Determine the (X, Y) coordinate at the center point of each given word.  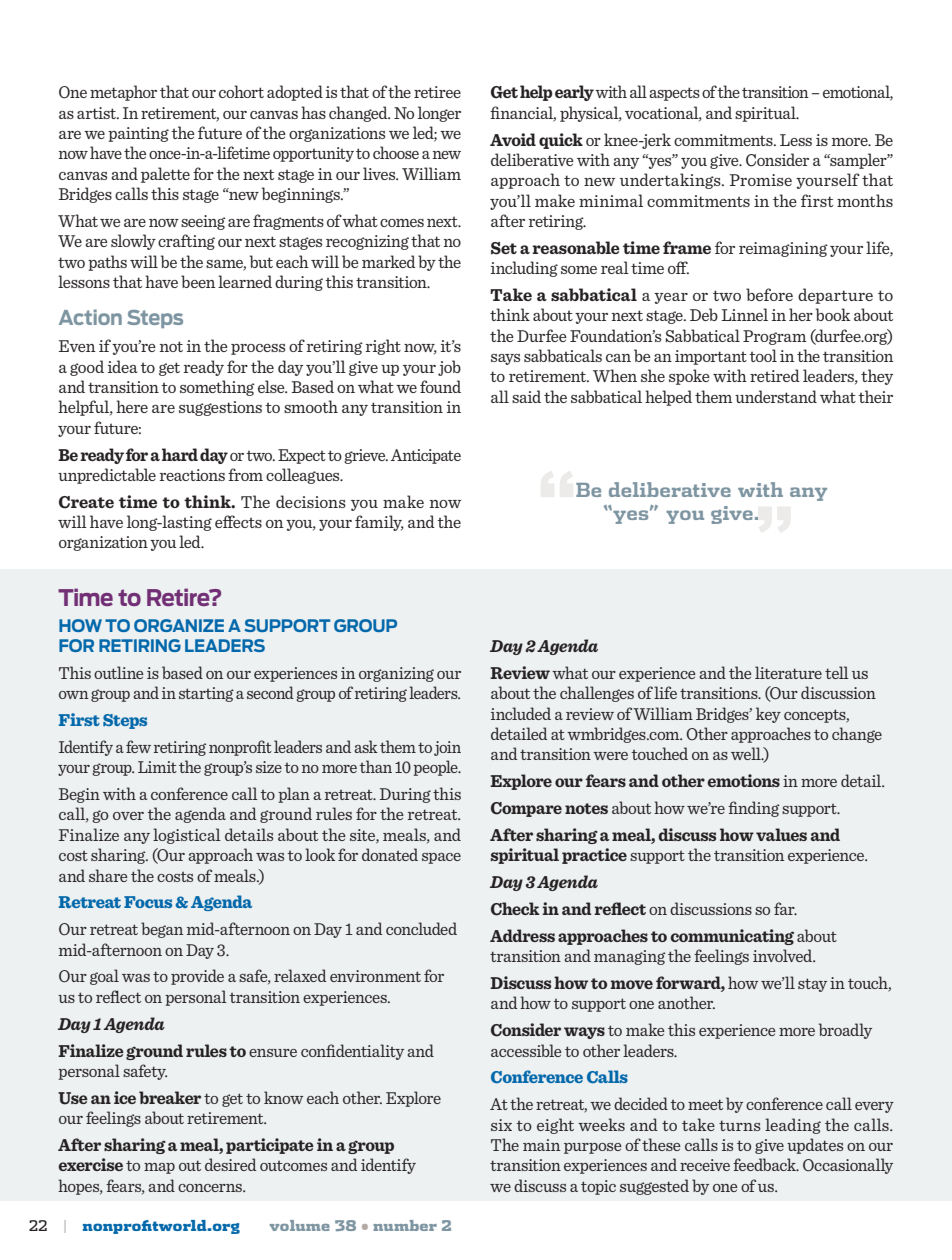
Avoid (513, 139)
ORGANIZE (179, 625)
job (449, 368)
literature (788, 672)
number (405, 1225)
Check (515, 909)
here (132, 406)
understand (776, 396)
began (162, 930)
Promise (761, 180)
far (785, 908)
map (159, 1168)
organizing (396, 674)
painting (138, 134)
